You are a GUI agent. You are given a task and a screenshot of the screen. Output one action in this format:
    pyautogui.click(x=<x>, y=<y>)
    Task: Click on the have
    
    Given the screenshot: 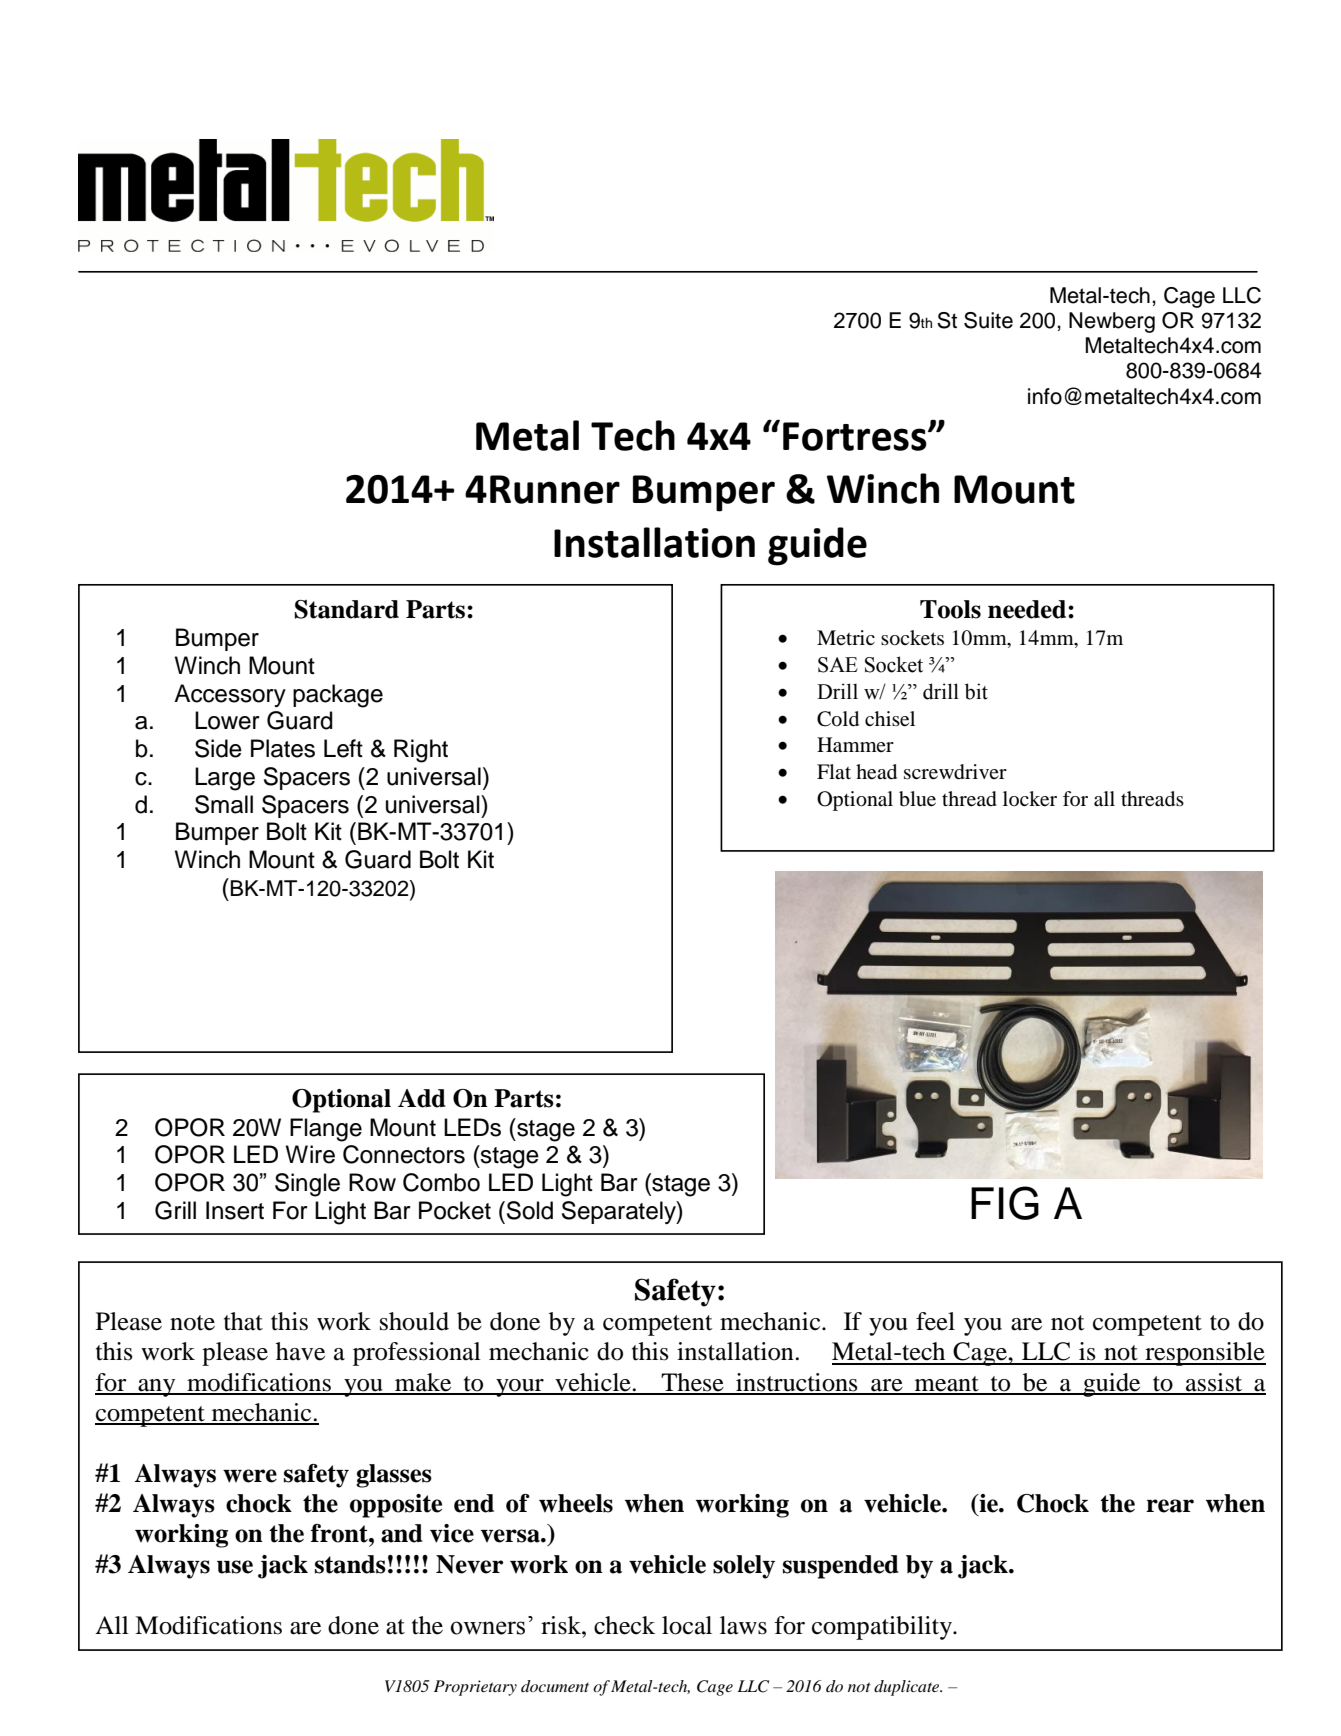 What is the action you would take?
    pyautogui.click(x=300, y=1351)
